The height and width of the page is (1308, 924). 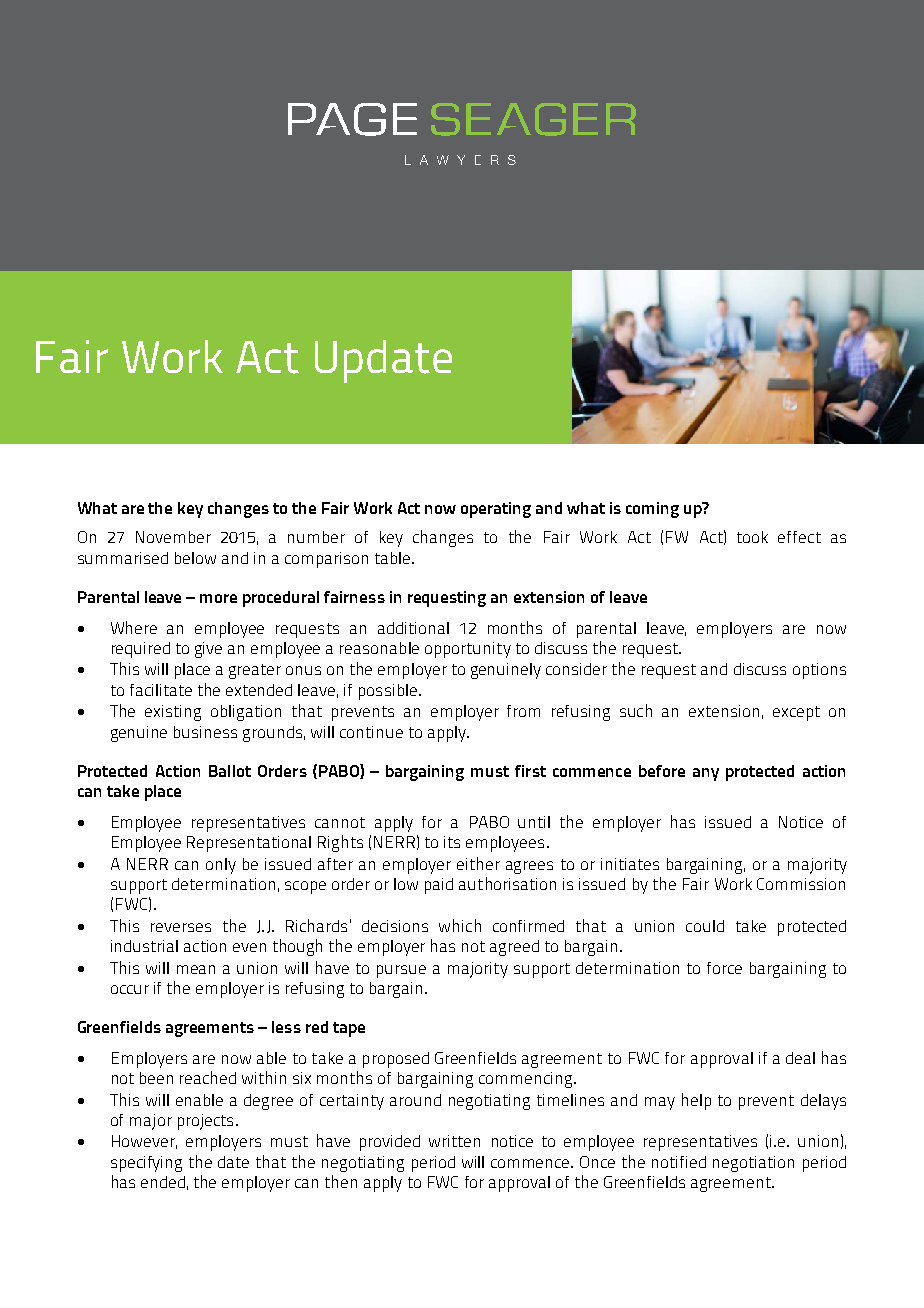 I want to click on its, so click(x=452, y=842).
